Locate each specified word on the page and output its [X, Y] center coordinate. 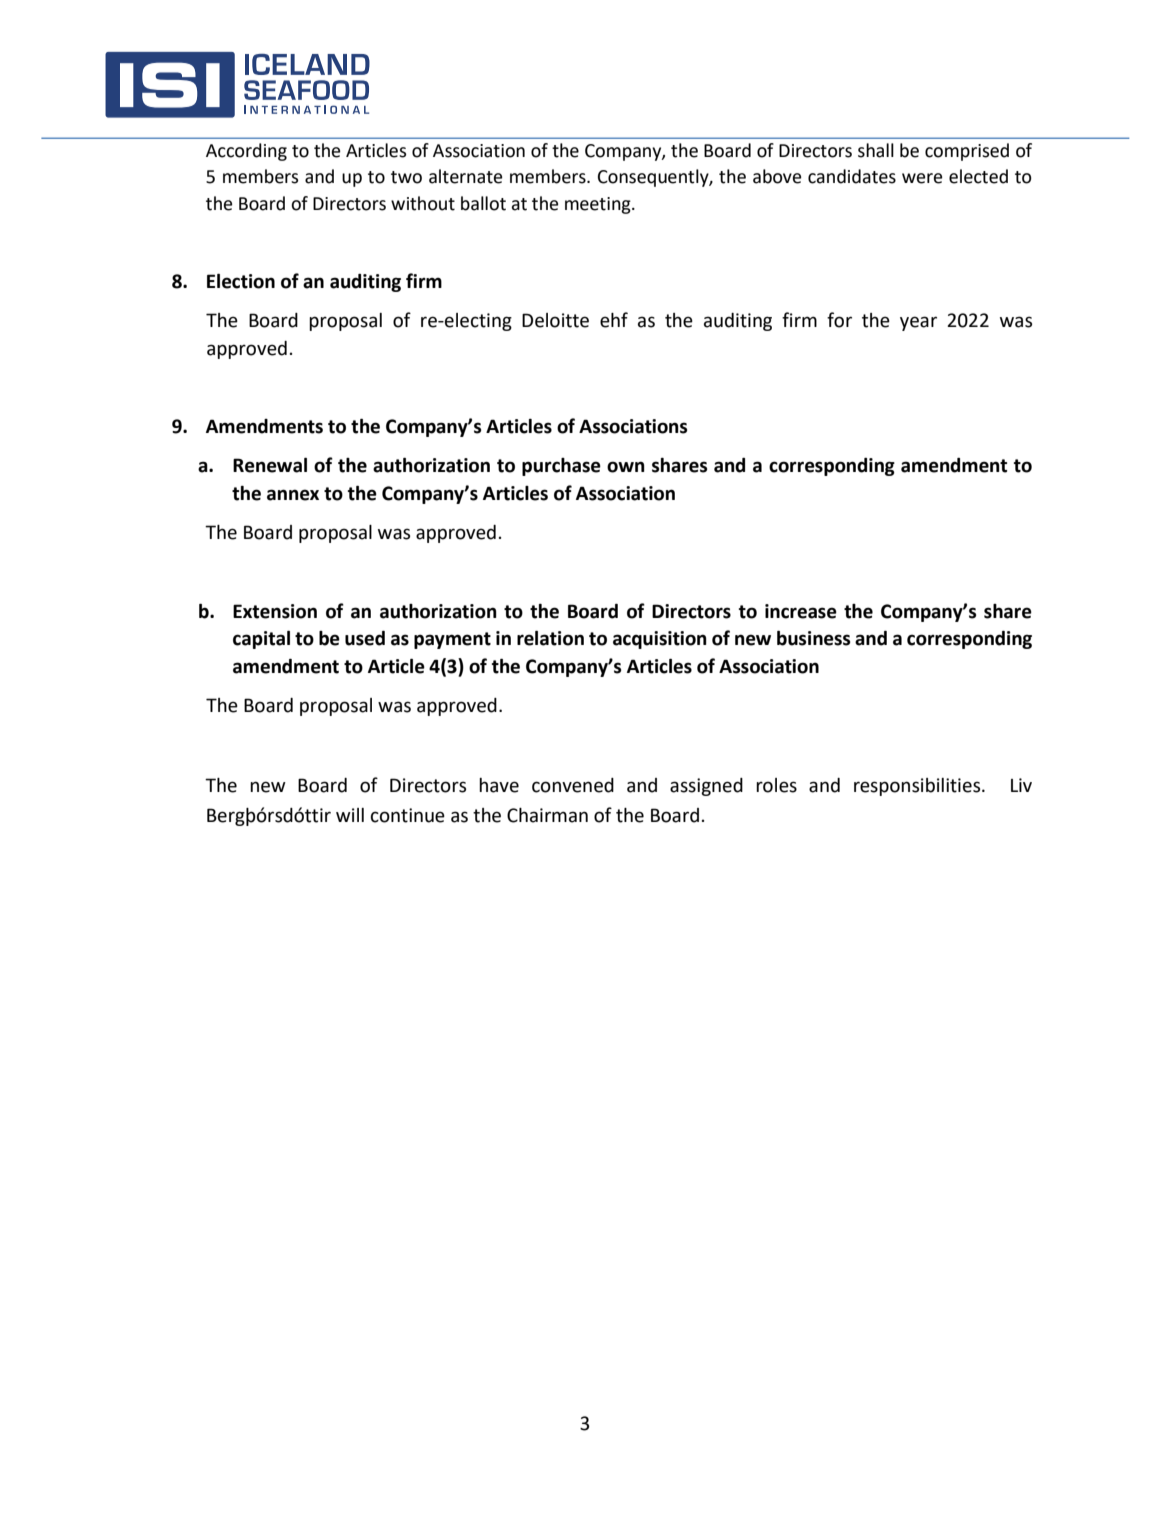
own [626, 467]
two [406, 177]
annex [293, 495]
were [922, 178]
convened [573, 785]
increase [801, 611]
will [350, 815]
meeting [599, 205]
